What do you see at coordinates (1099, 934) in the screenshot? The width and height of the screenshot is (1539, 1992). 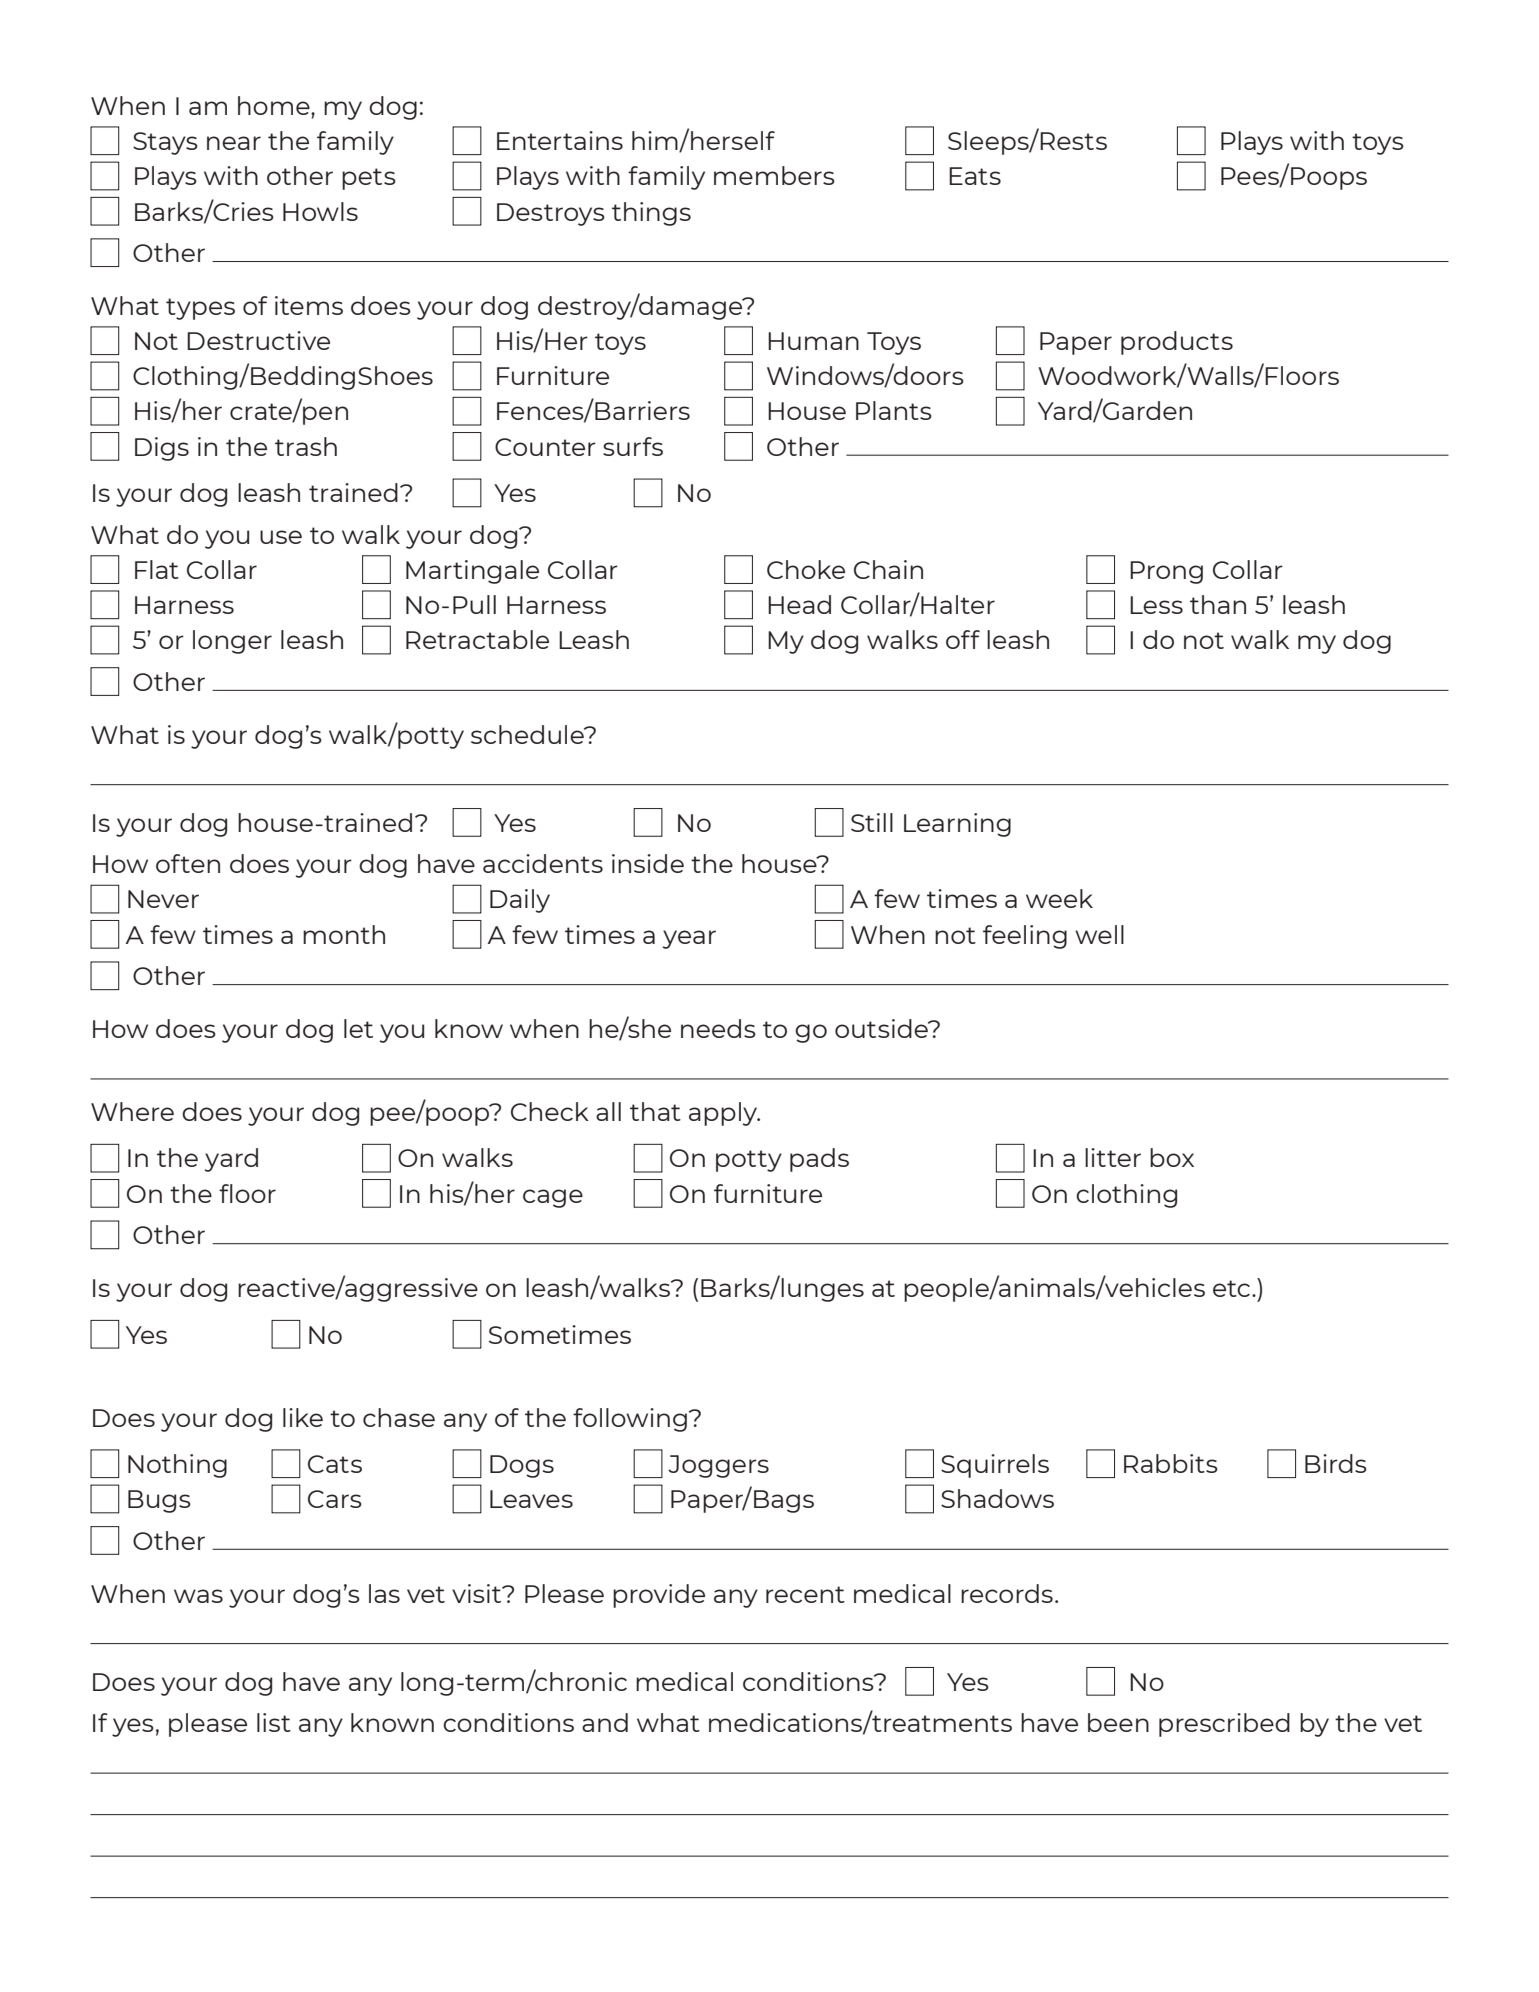 I see `well` at bounding box center [1099, 934].
